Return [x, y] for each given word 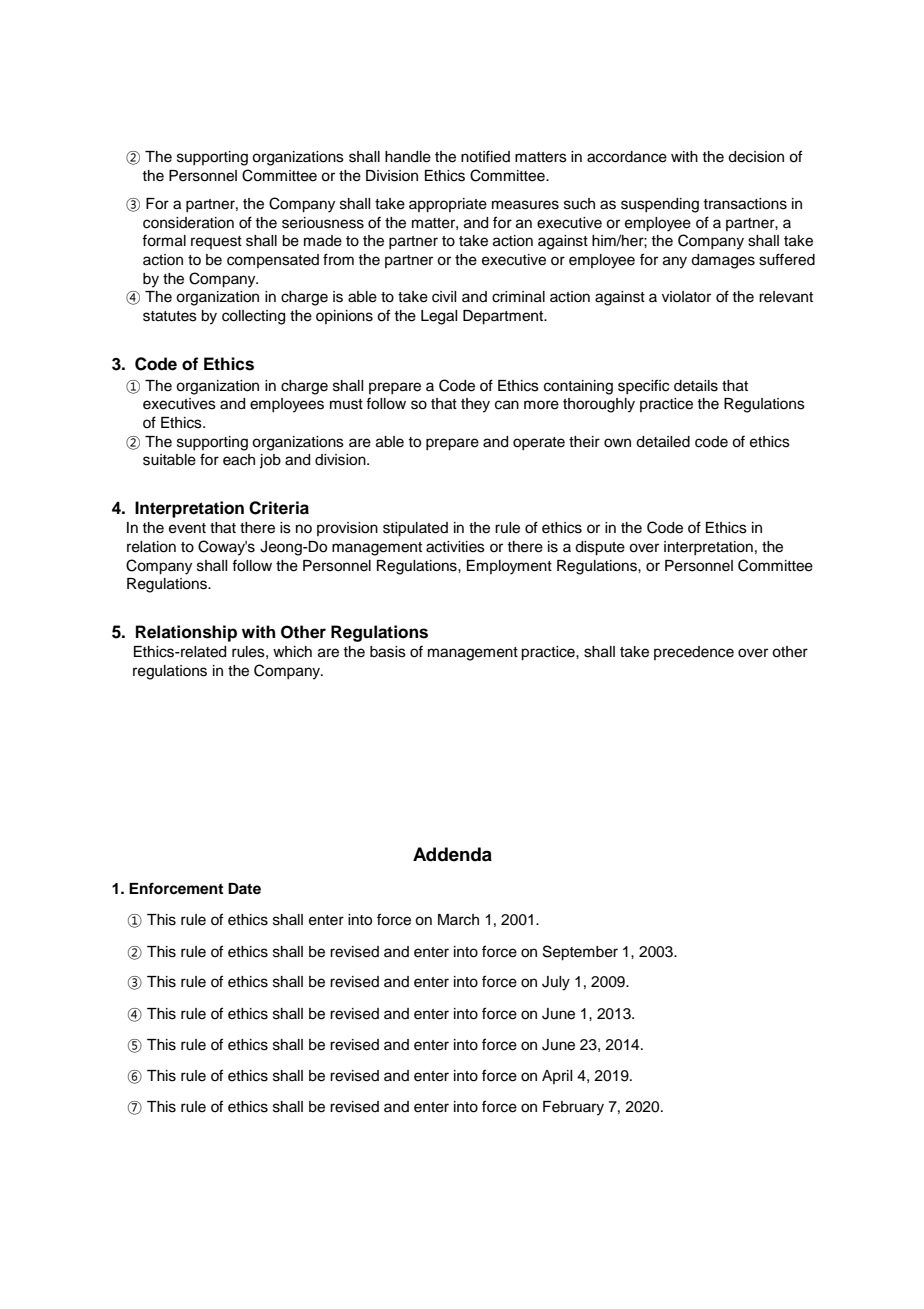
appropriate [448, 205]
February [573, 1108]
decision [756, 157]
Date [244, 888]
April [557, 1077]
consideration [188, 223]
